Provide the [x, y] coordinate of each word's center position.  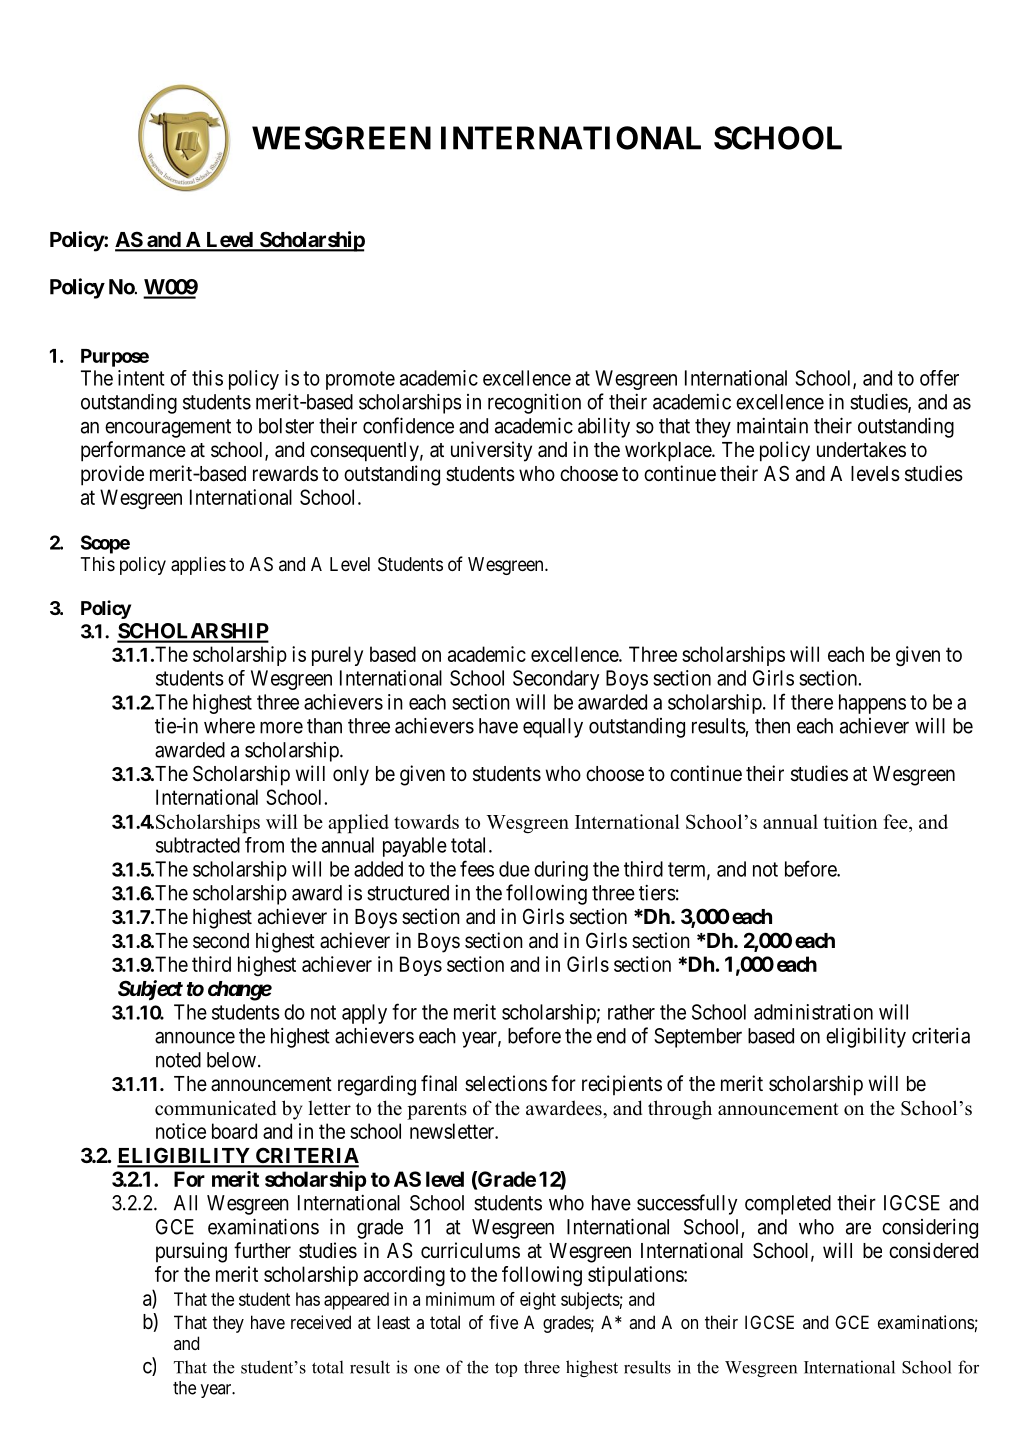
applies [198, 565]
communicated [215, 1108]
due [514, 869]
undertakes [861, 450]
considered [933, 1250]
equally [553, 728]
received [321, 1322]
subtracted [198, 845]
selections [506, 1083]
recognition [534, 403]
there [812, 702]
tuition [851, 821]
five [503, 1322]
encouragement [168, 428]
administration [813, 1012]
